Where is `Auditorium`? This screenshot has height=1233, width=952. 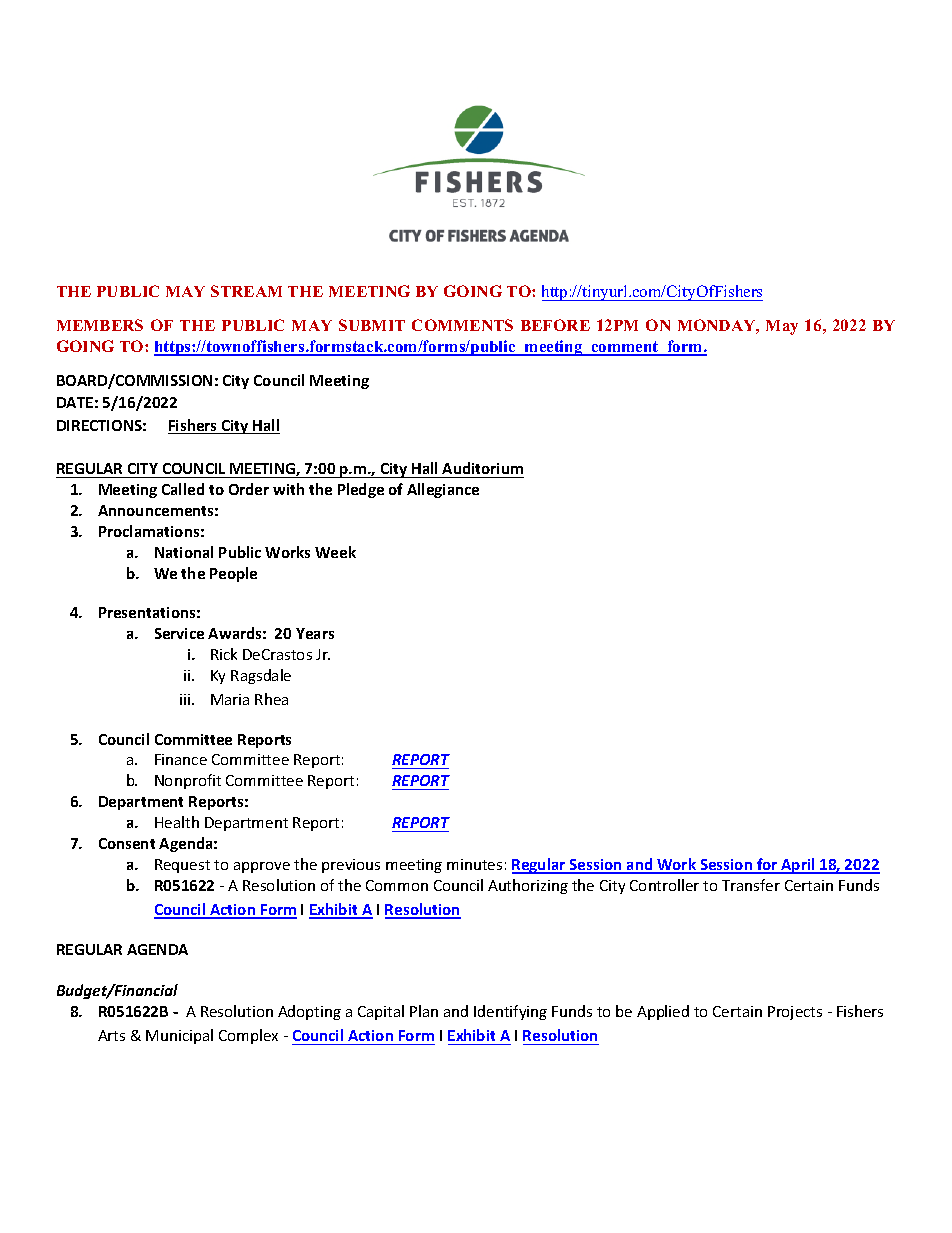 Auditorium is located at coordinates (482, 468).
